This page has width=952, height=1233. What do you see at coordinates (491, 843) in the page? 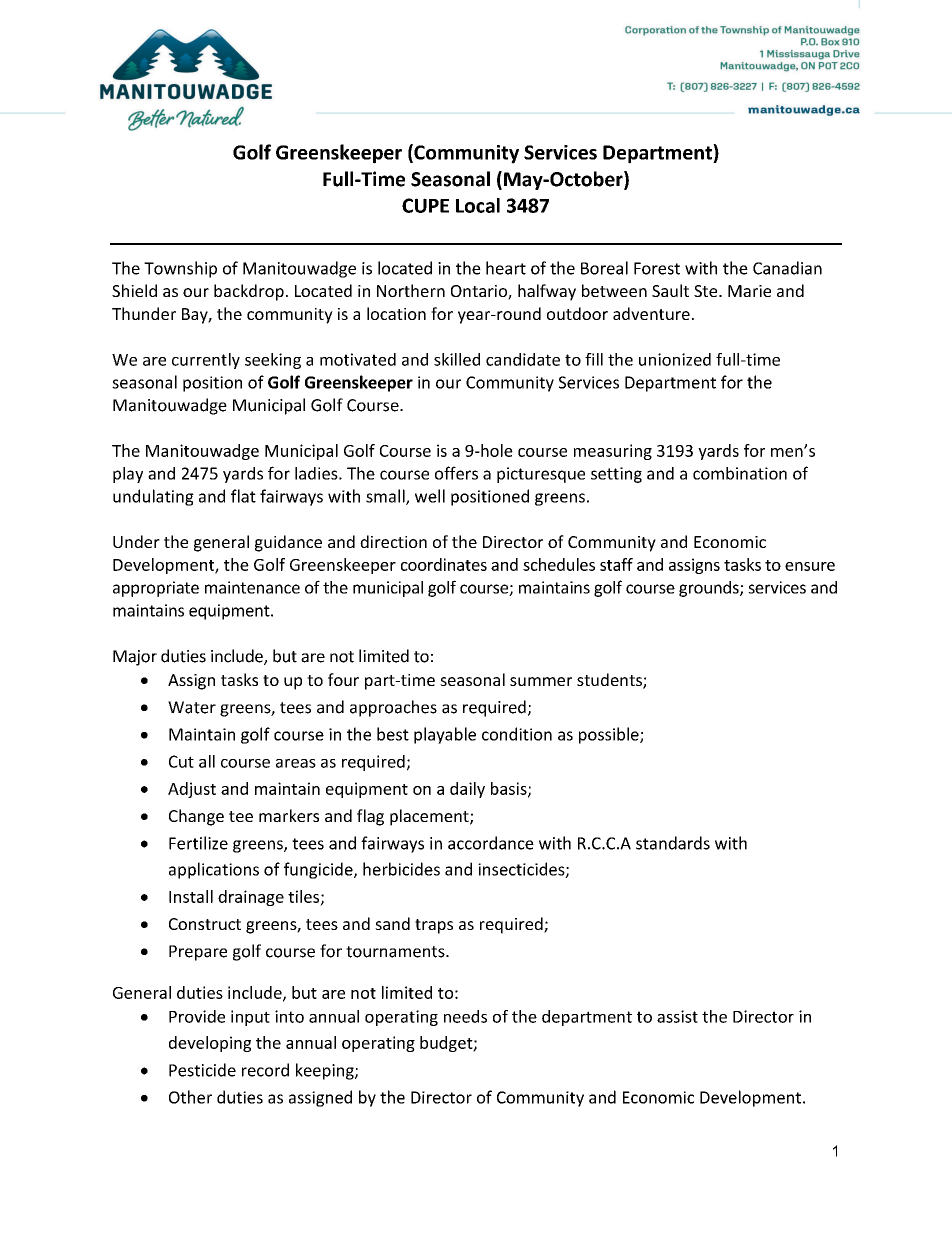
I see `accordance` at bounding box center [491, 843].
